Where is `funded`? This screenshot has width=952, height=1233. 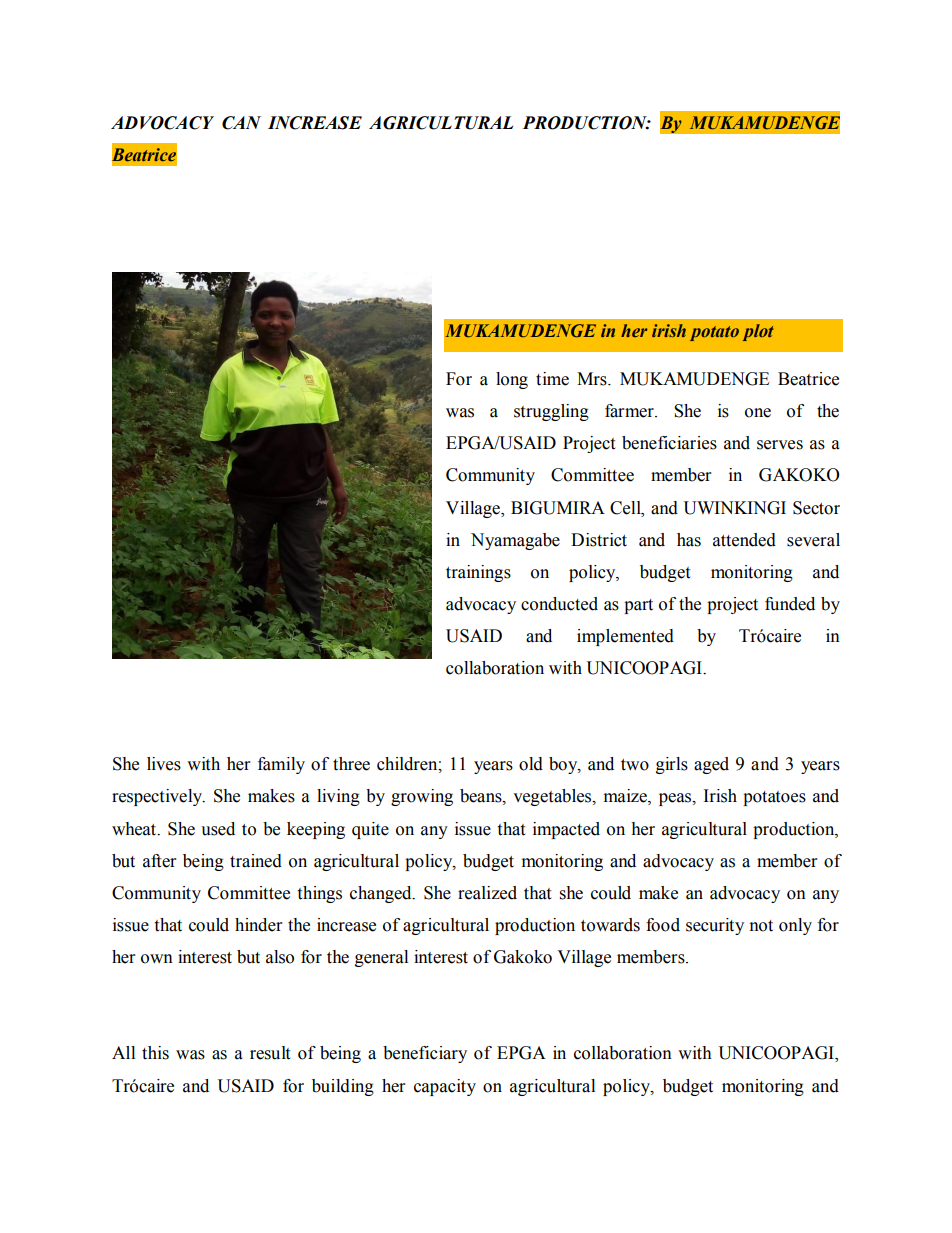 funded is located at coordinates (790, 604).
